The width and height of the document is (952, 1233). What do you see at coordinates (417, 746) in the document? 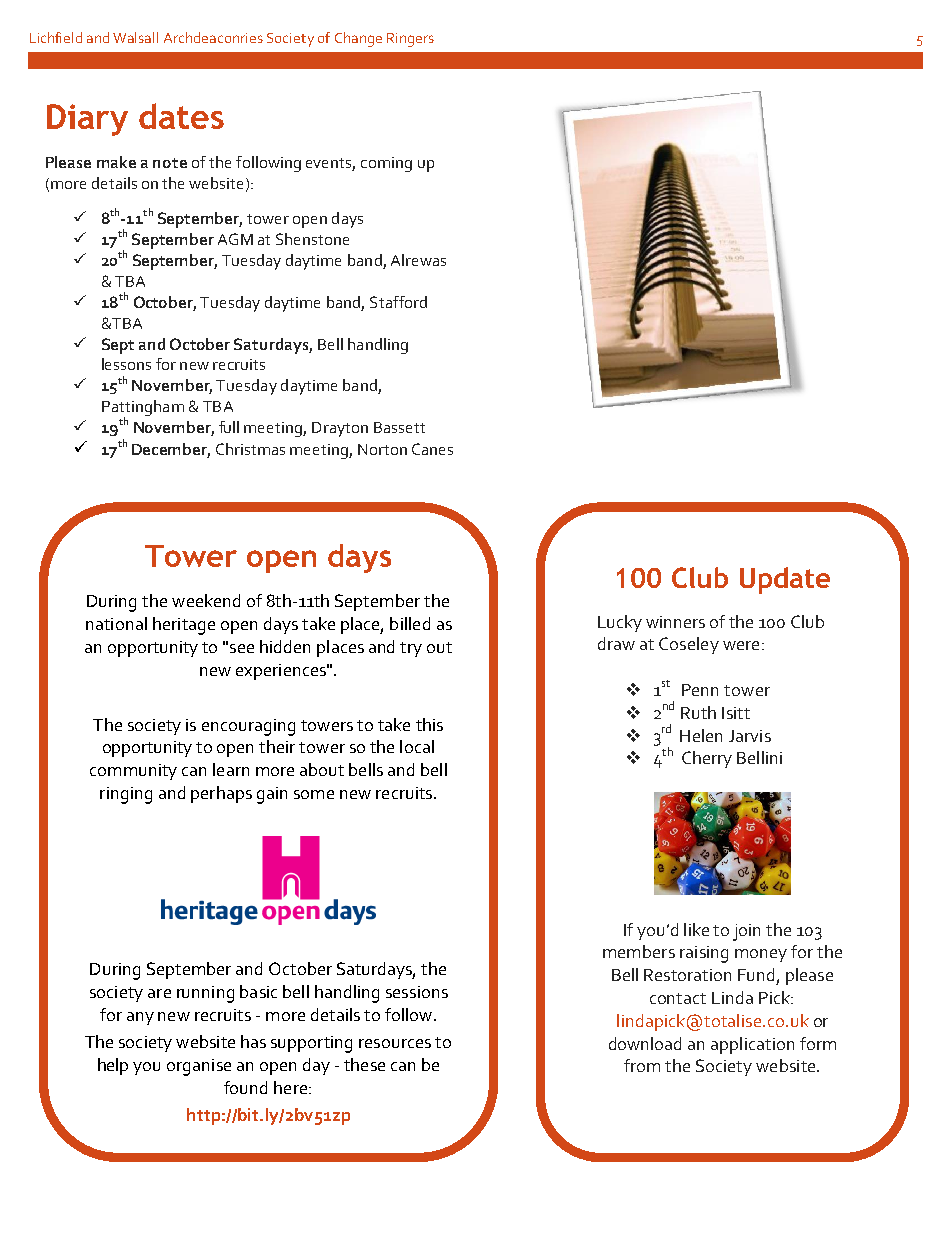
I see `local` at bounding box center [417, 746].
